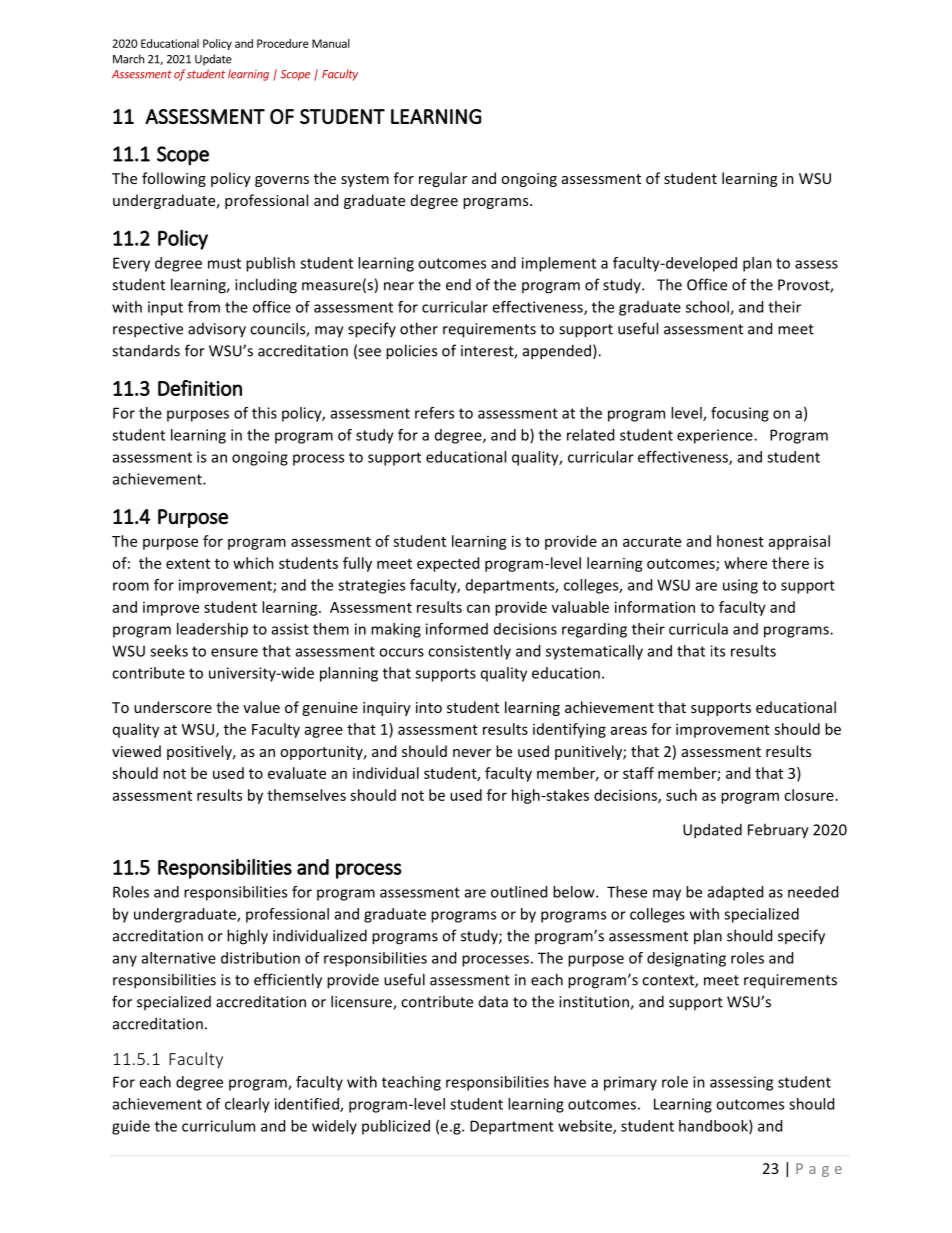 This image has width=952, height=1233. What do you see at coordinates (519, 892) in the image?
I see `outlined` at bounding box center [519, 892].
